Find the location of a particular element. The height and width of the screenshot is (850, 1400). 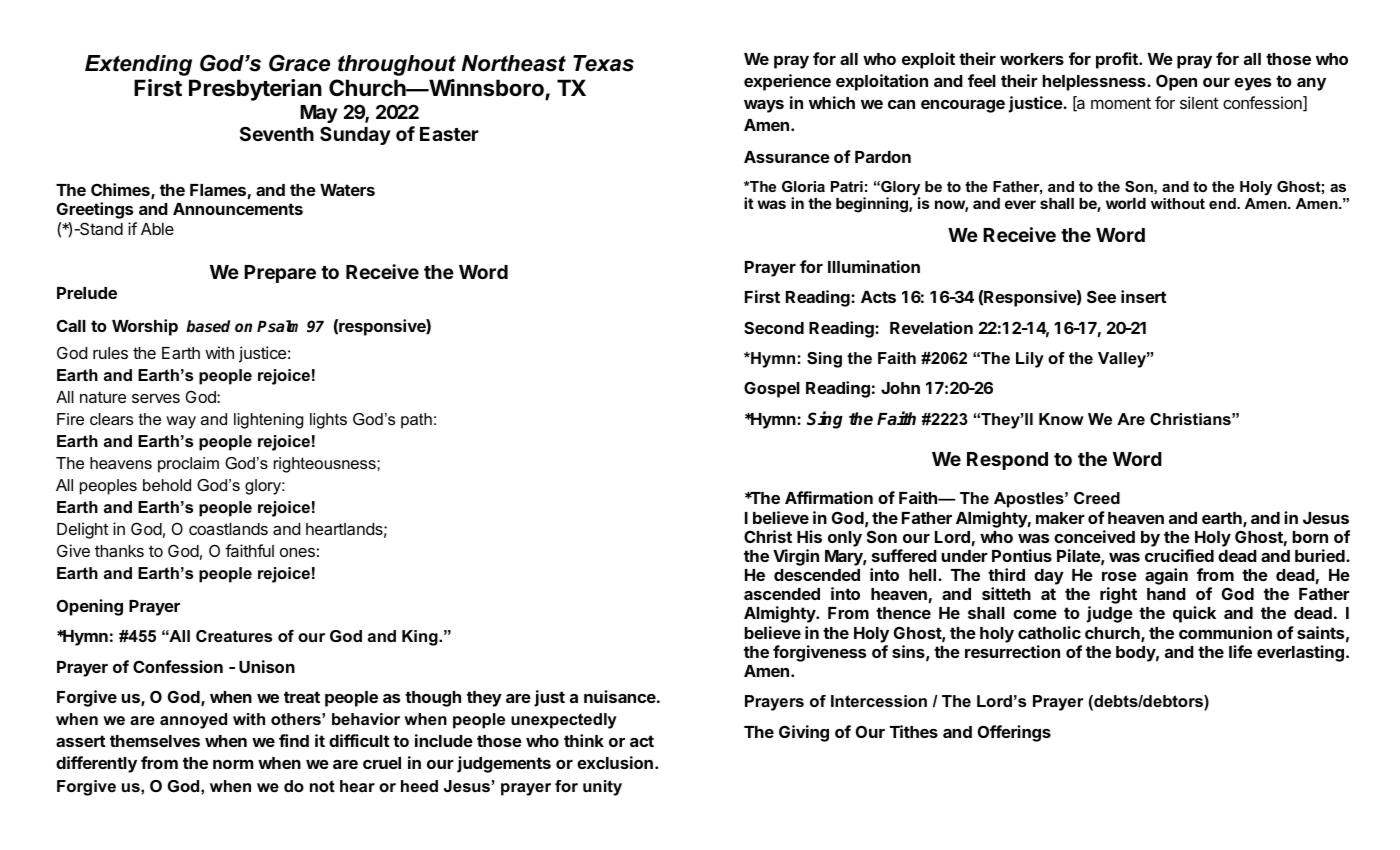

Creed is located at coordinates (1097, 498).
